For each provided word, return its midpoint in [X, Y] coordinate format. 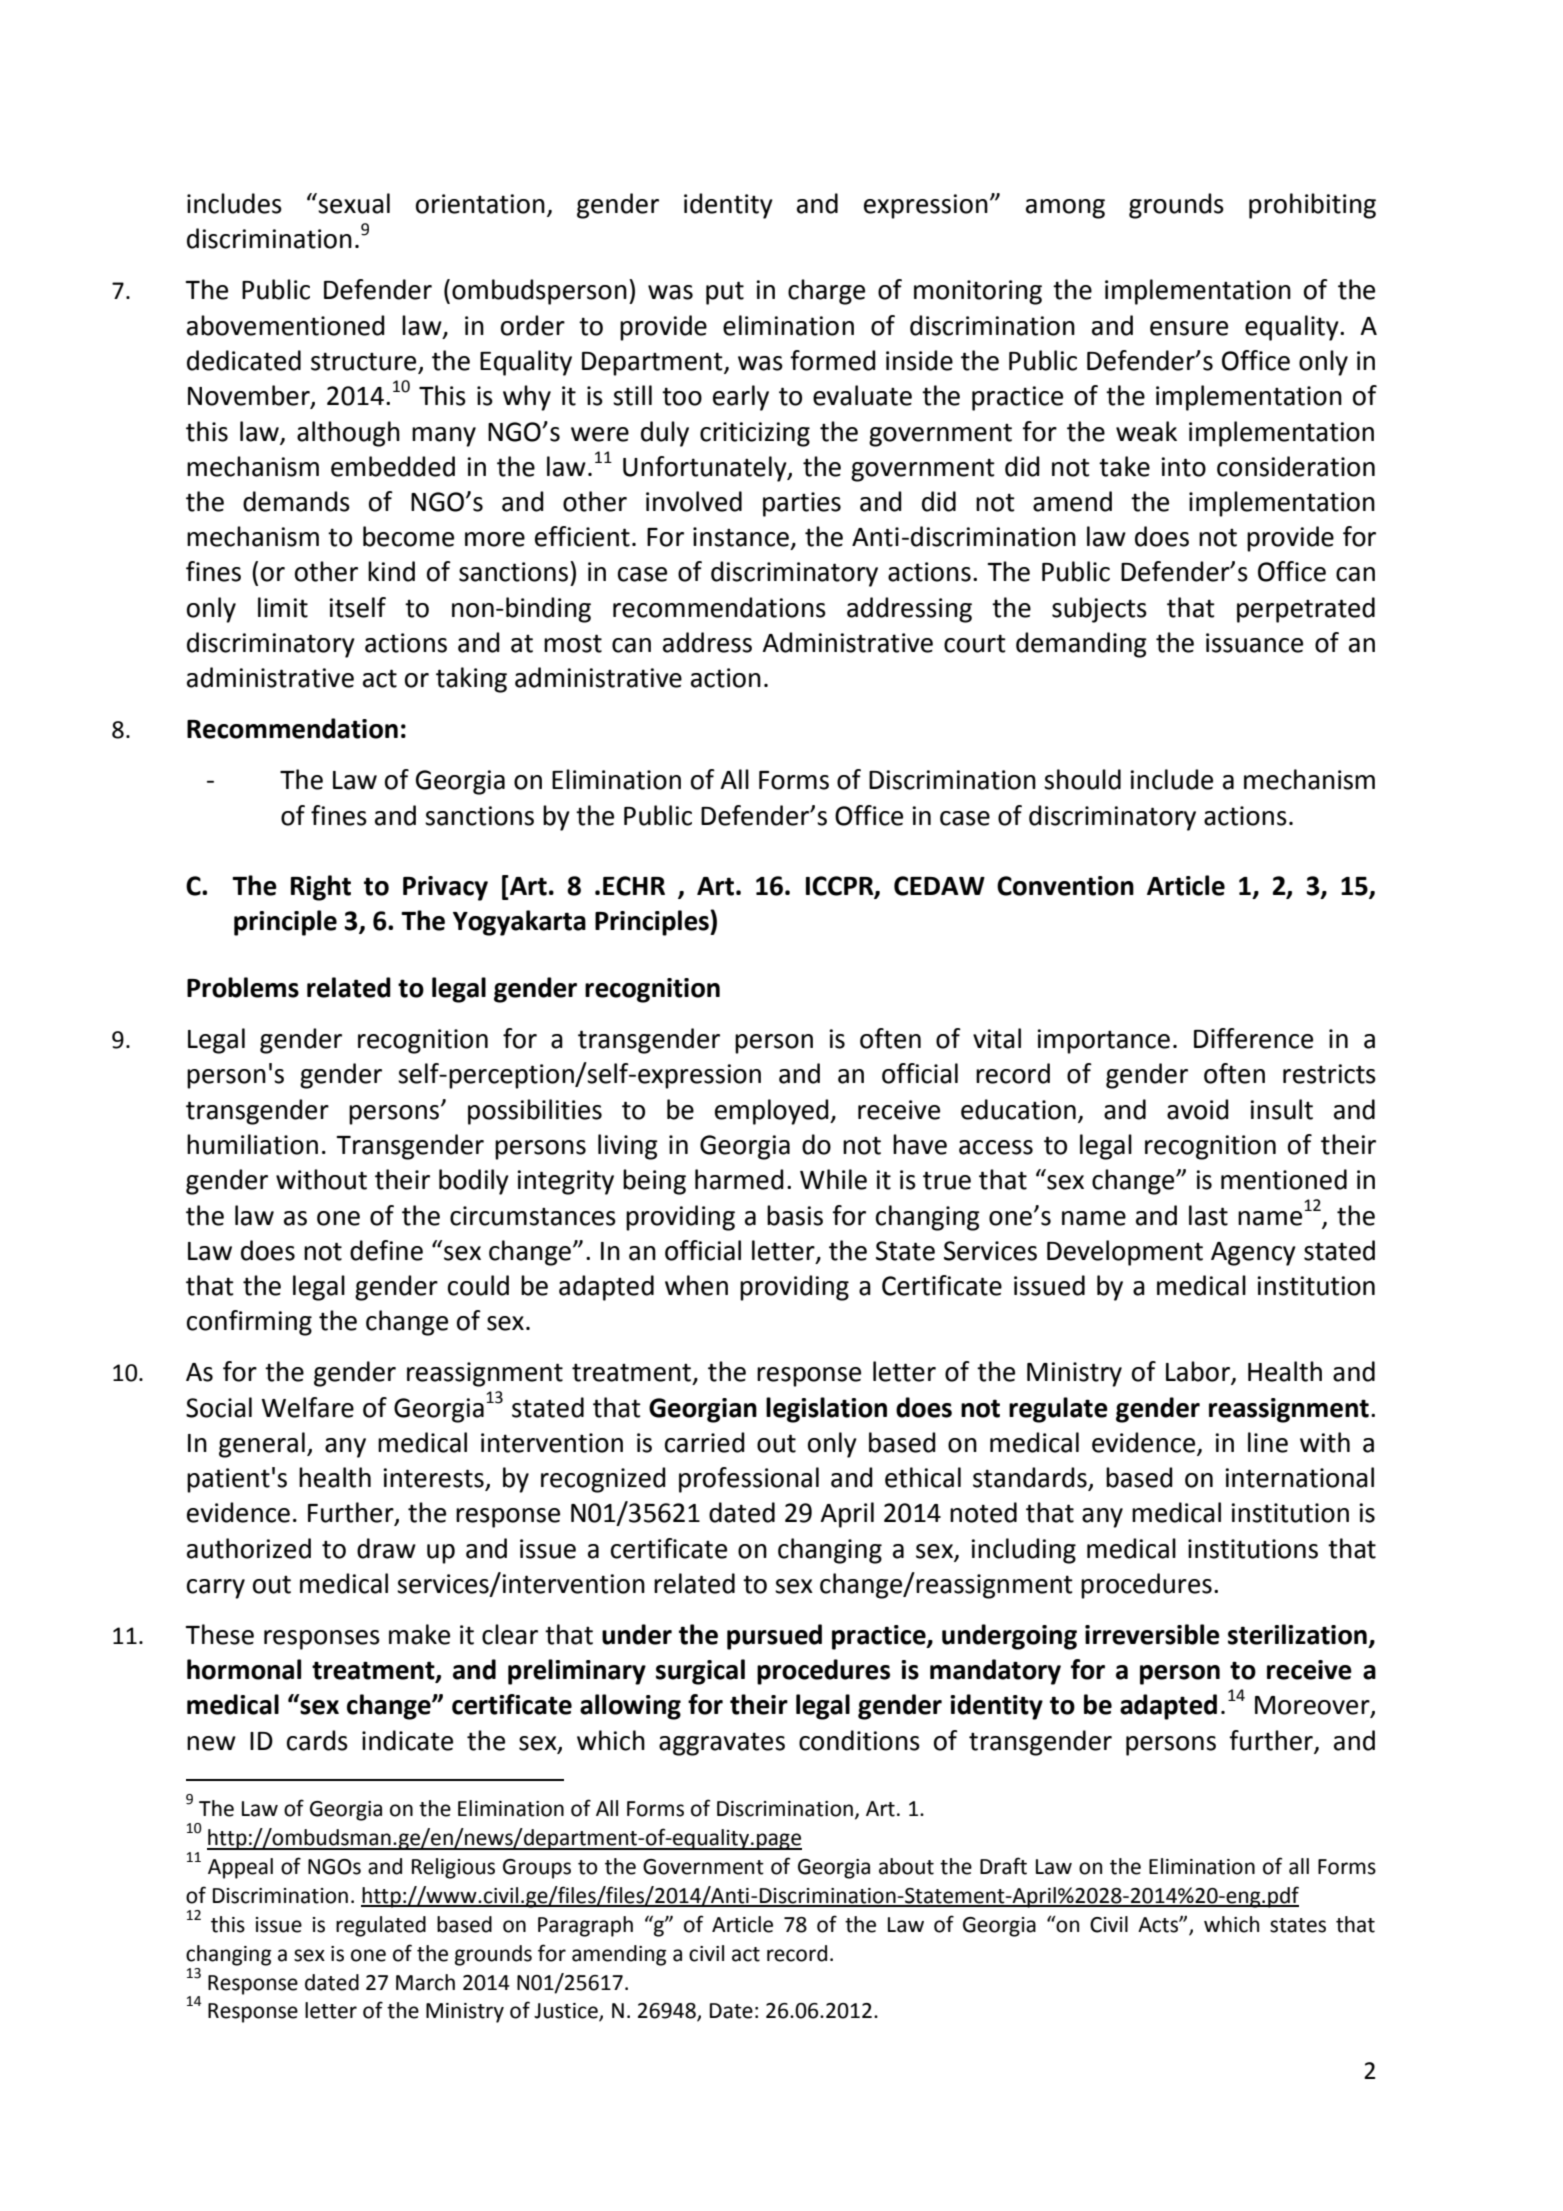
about [906, 1866]
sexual [354, 203]
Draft [1003, 1866]
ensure [1189, 328]
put [725, 293]
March [425, 1982]
